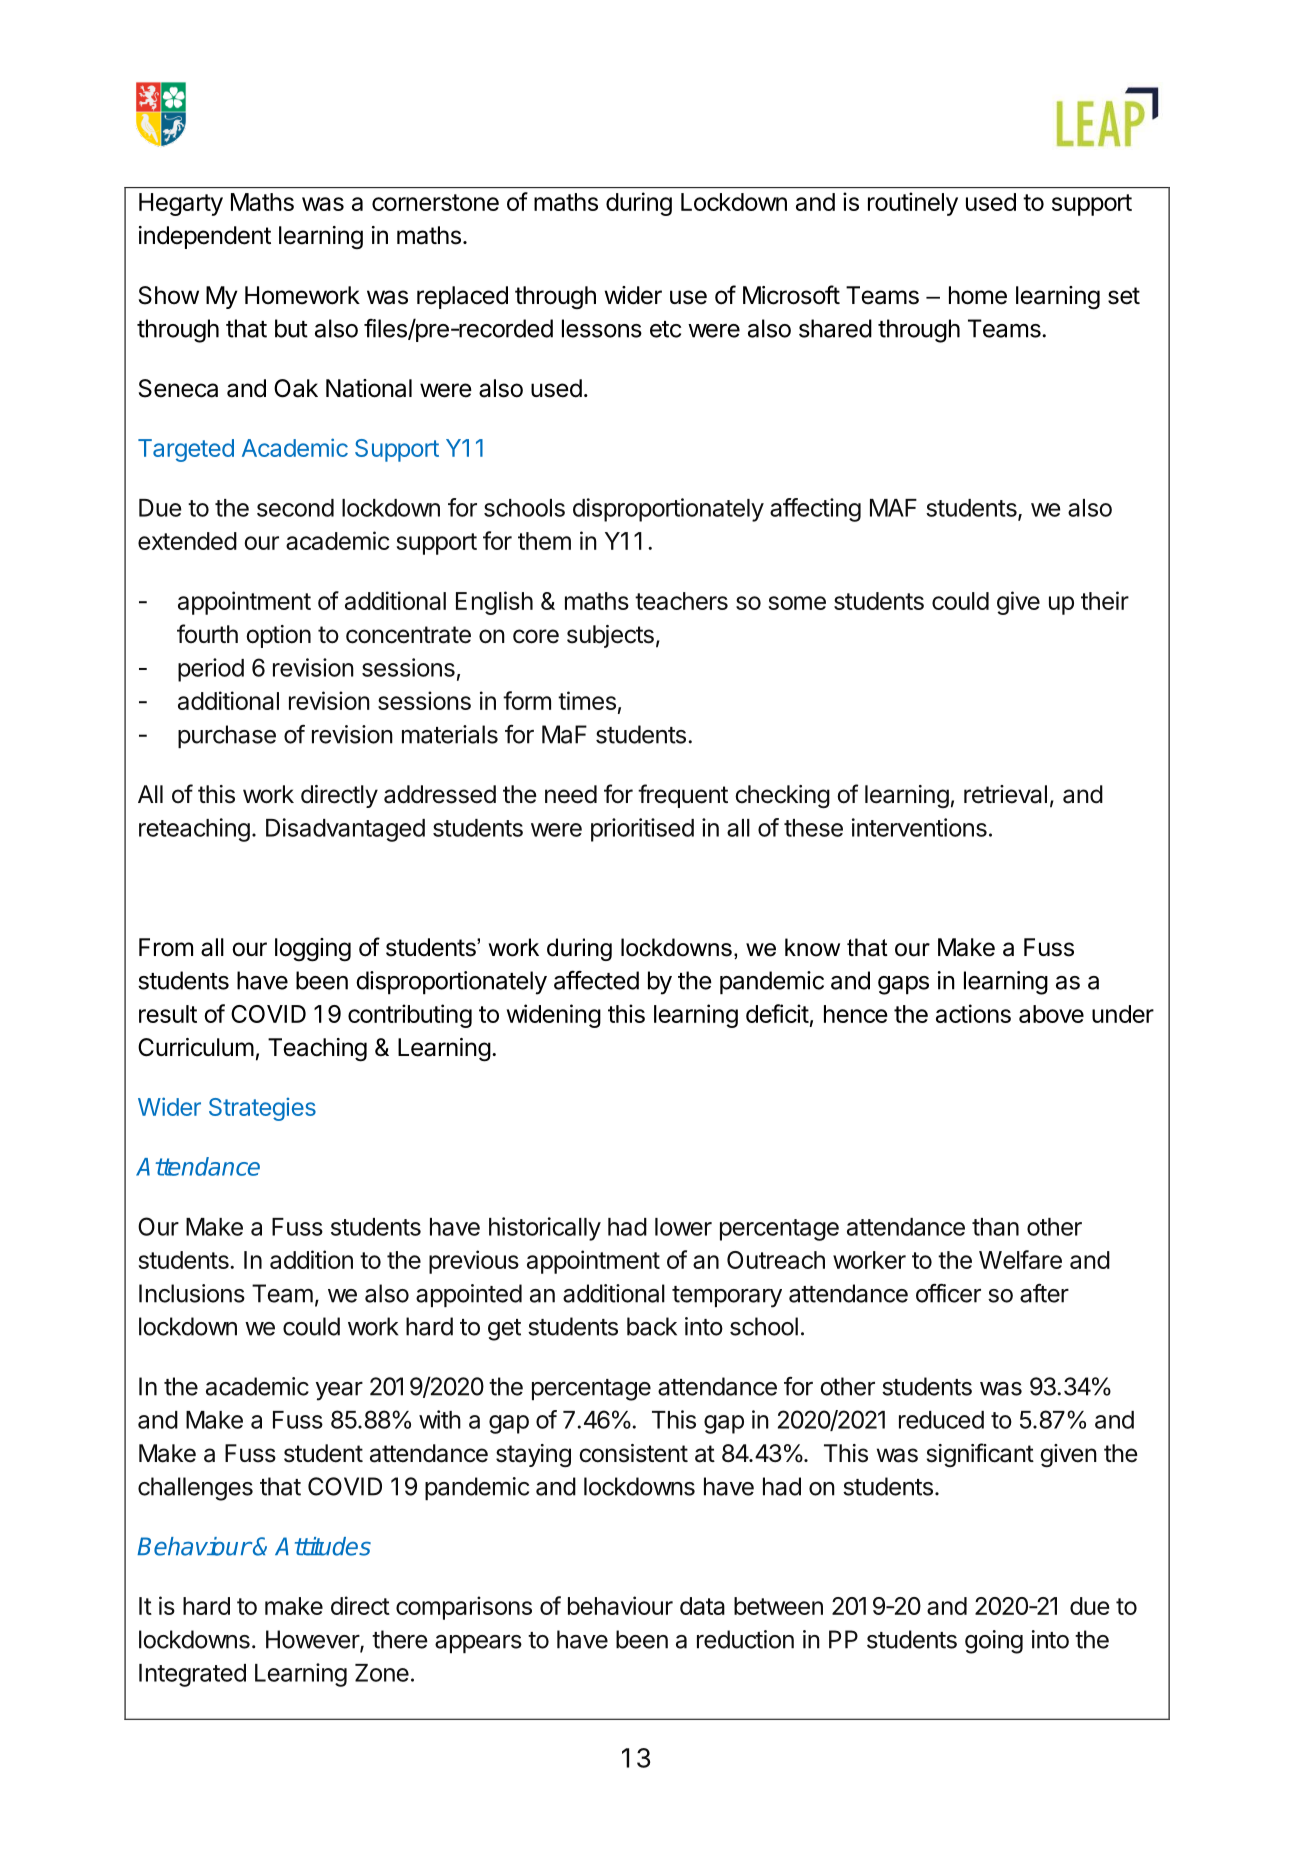 Image resolution: width=1309 pixels, height=1851 pixels. Describe the element at coordinates (192, 1293) in the screenshot. I see `Inclusions` at that location.
